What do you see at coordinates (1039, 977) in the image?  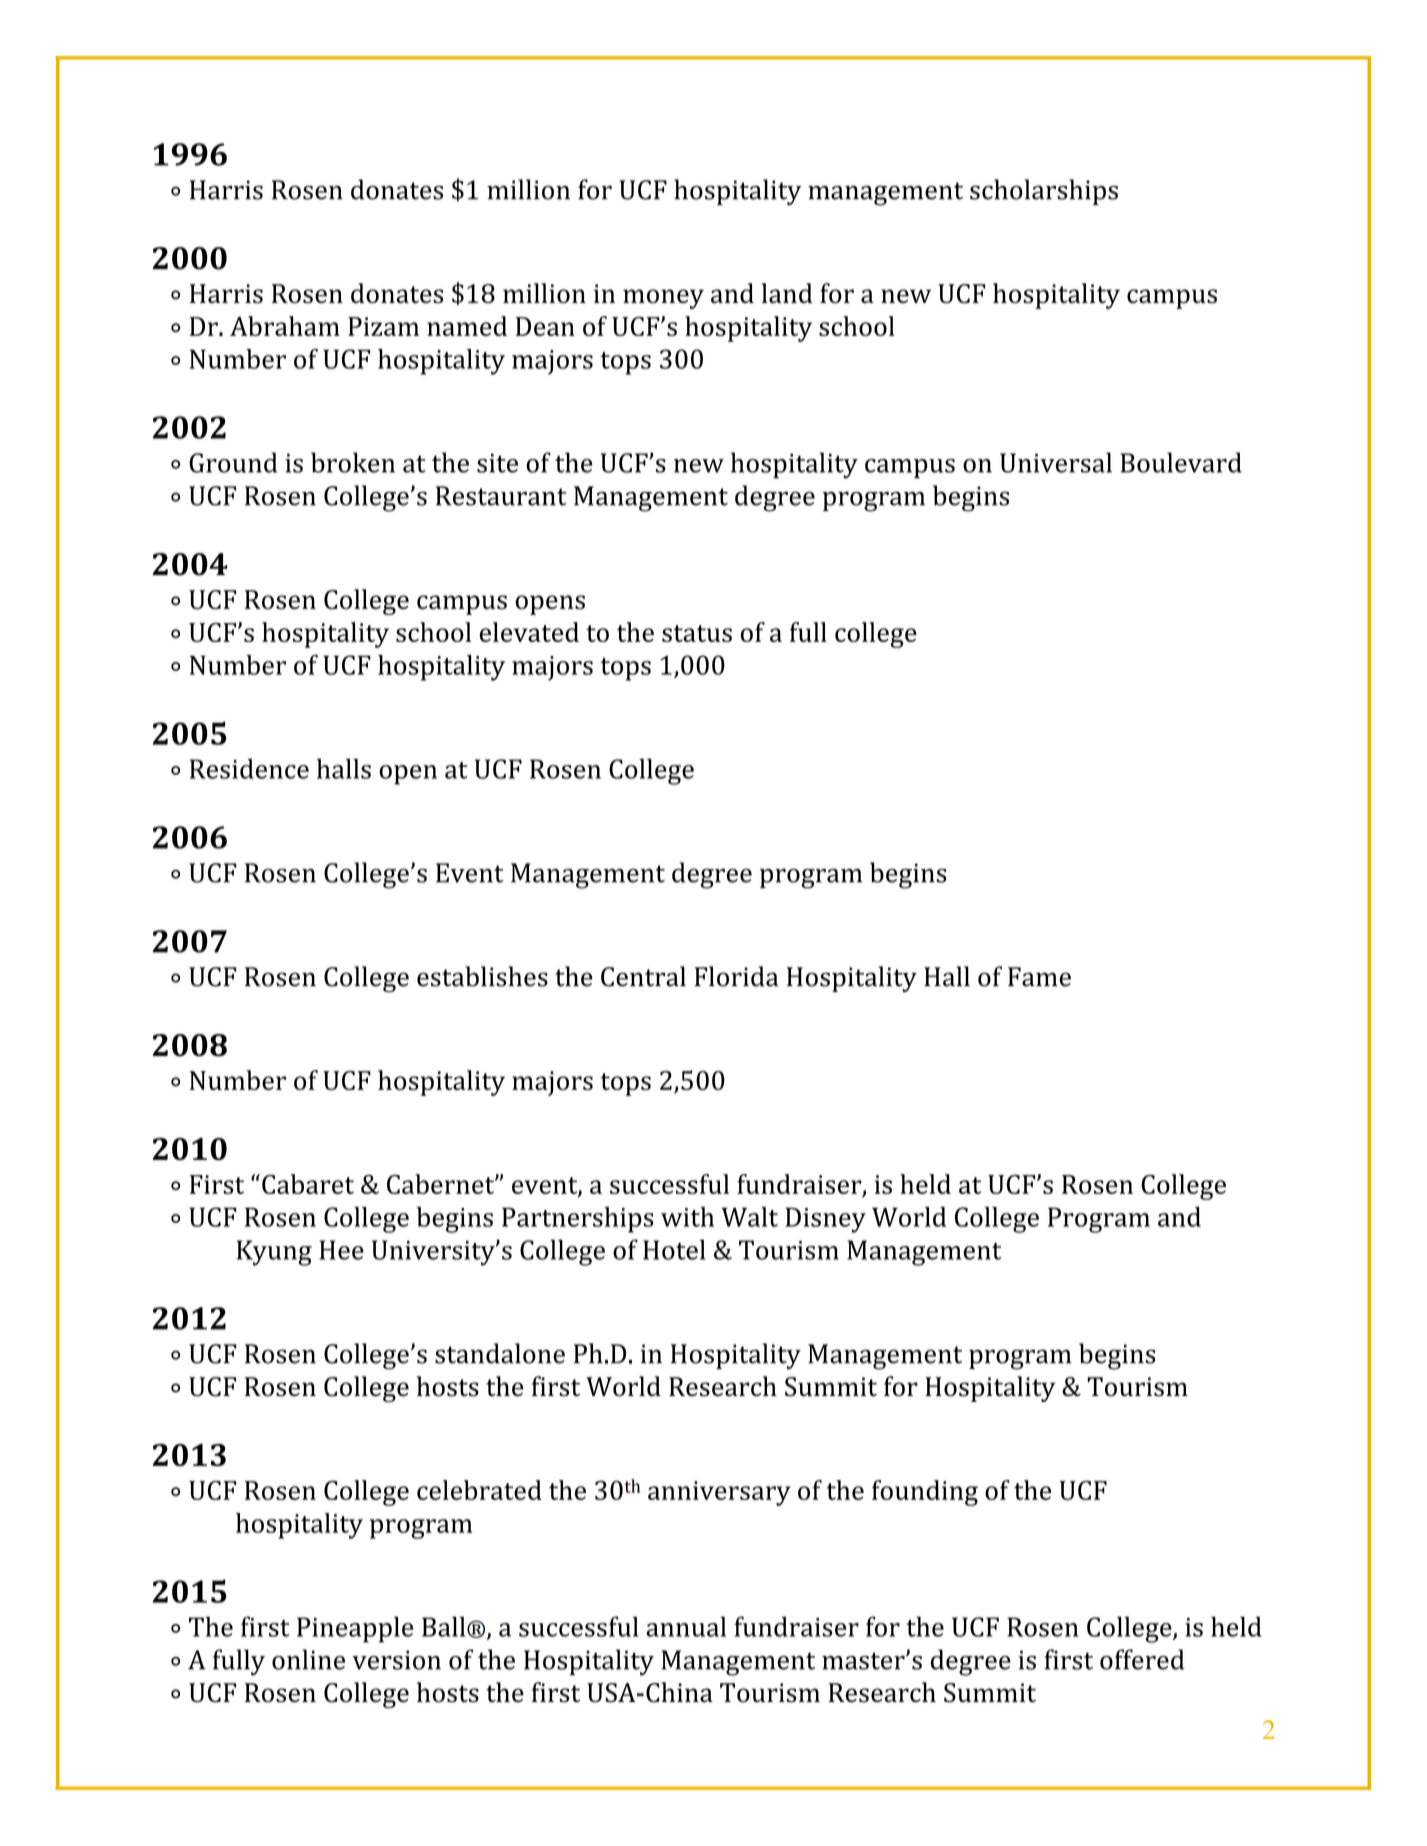 I see `Fame` at bounding box center [1039, 977].
